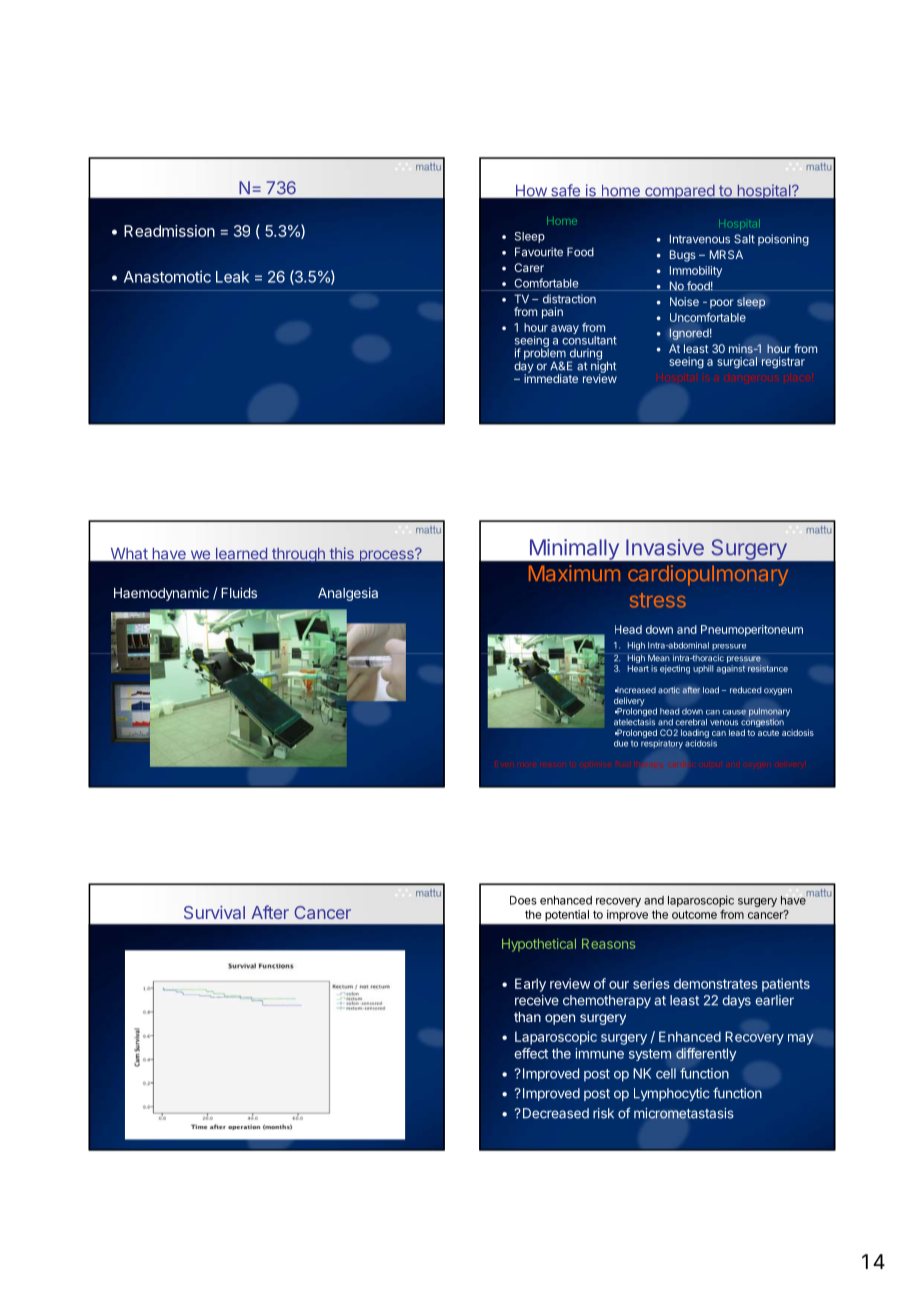  Describe the element at coordinates (214, 912) in the screenshot. I see `Survival` at that location.
